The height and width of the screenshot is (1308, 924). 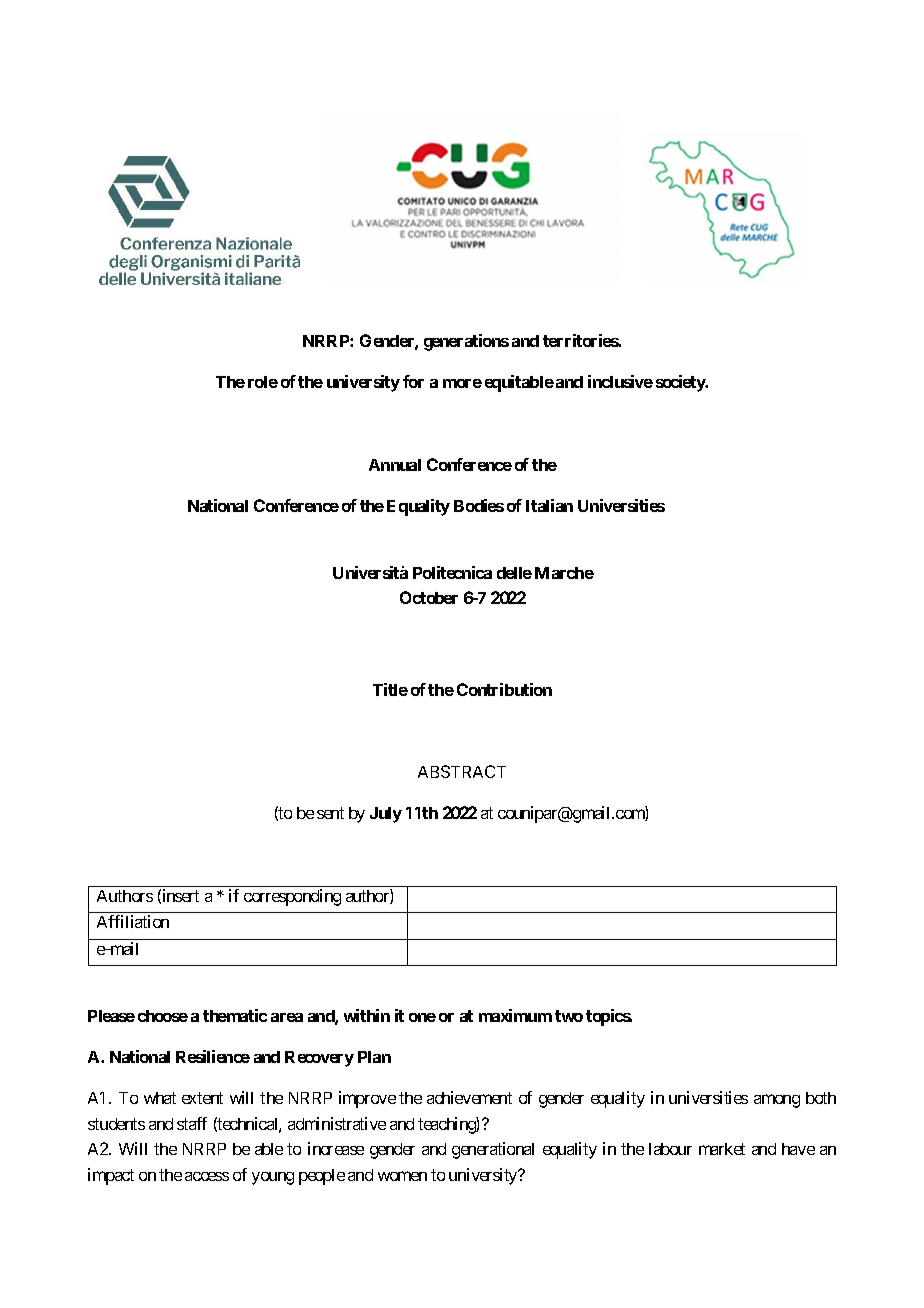 What do you see at coordinates (681, 383) in the screenshot?
I see `society` at bounding box center [681, 383].
